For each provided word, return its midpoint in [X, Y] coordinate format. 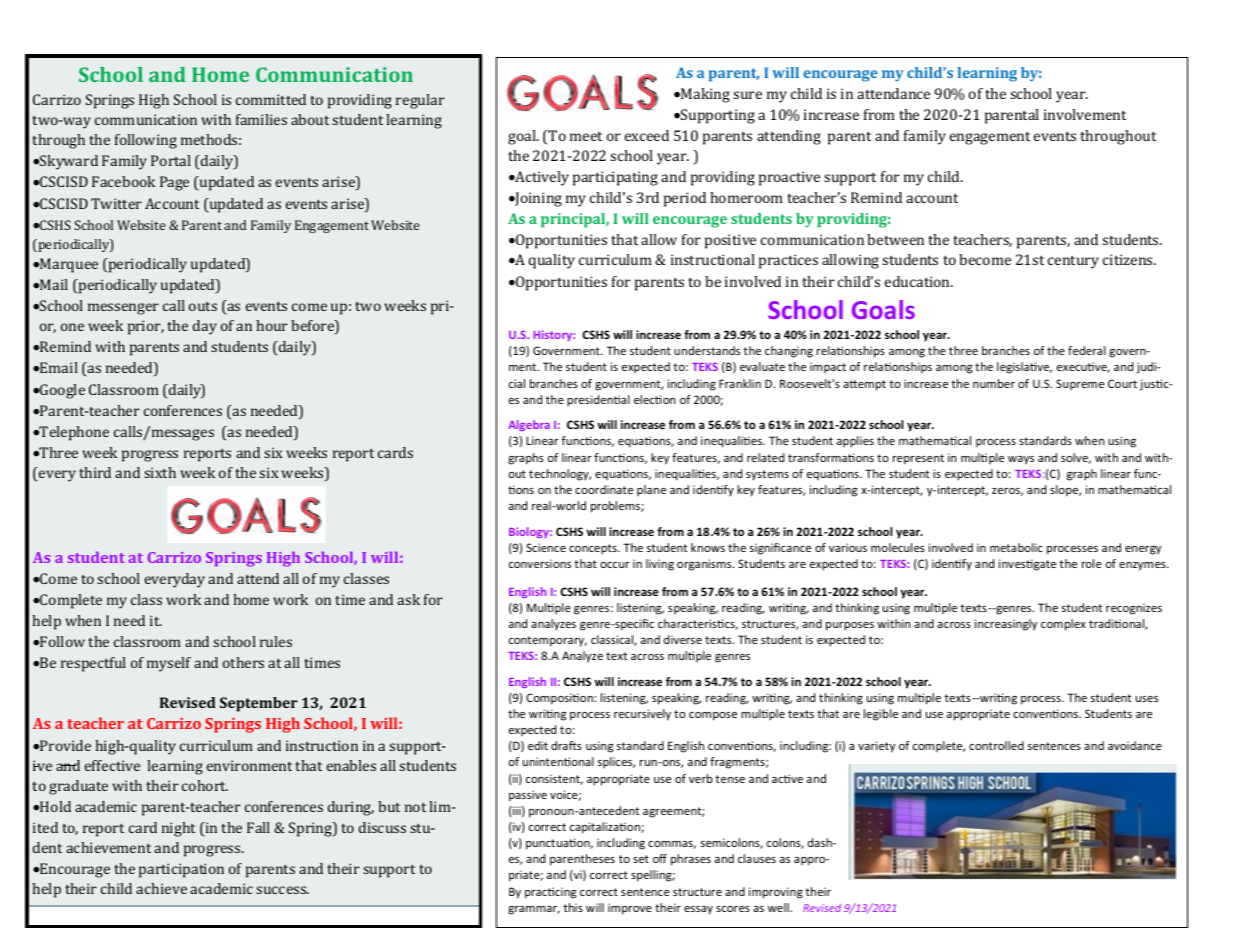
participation [181, 870]
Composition [560, 699]
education [918, 281]
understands [707, 350]
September [259, 704]
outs [203, 306]
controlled [996, 745]
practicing [550, 893]
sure [747, 95]
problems [616, 507]
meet [586, 136]
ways [1021, 460]
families [261, 119]
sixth [160, 472]
